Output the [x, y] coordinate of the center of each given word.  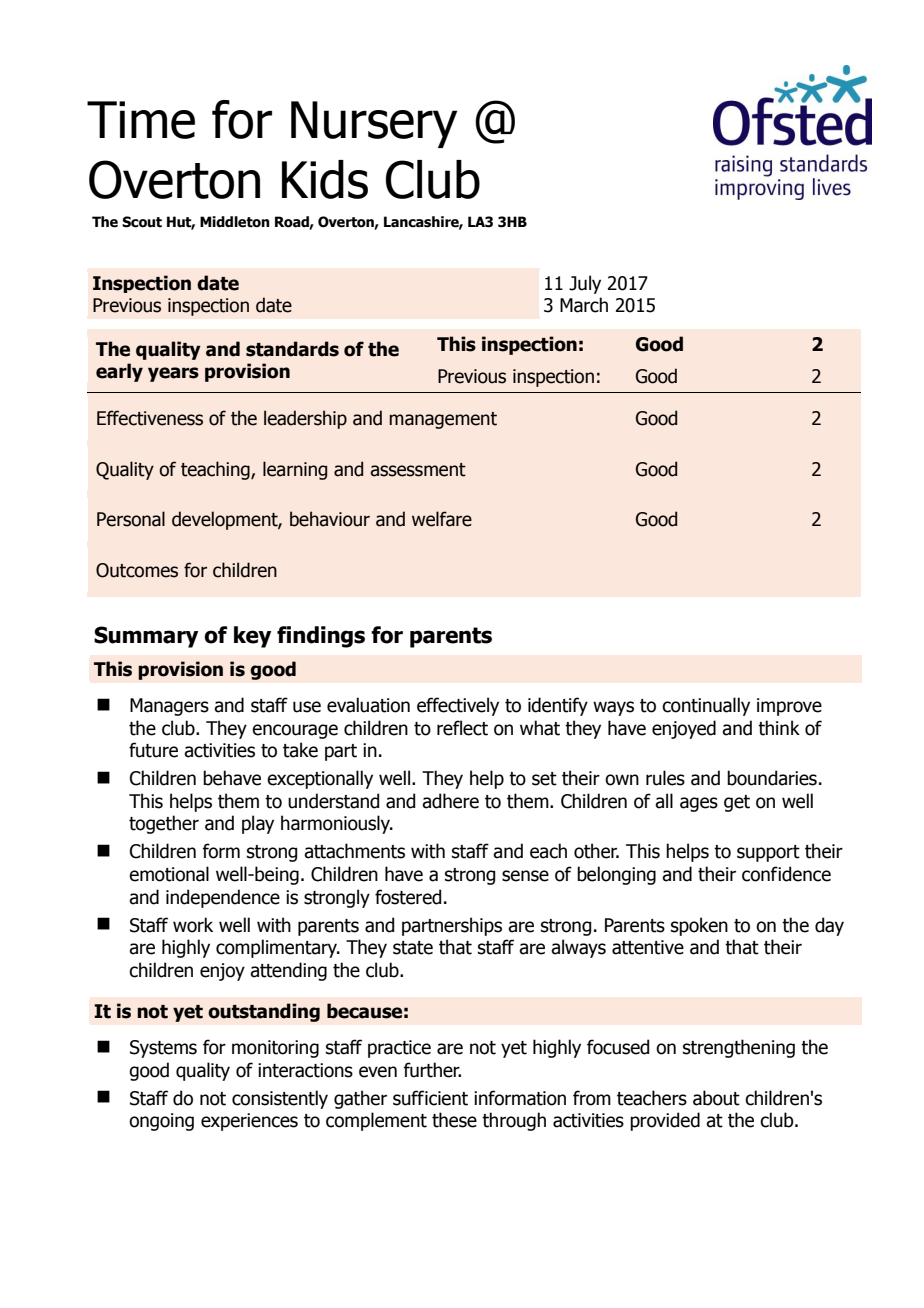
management [443, 420]
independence [223, 898]
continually [706, 706]
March [584, 305]
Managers [169, 707]
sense [525, 876]
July [585, 284]
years [173, 374]
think [779, 728]
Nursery [374, 124]
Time [141, 120]
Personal [131, 519]
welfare [442, 519]
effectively [458, 706]
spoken [699, 926]
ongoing [161, 1122]
